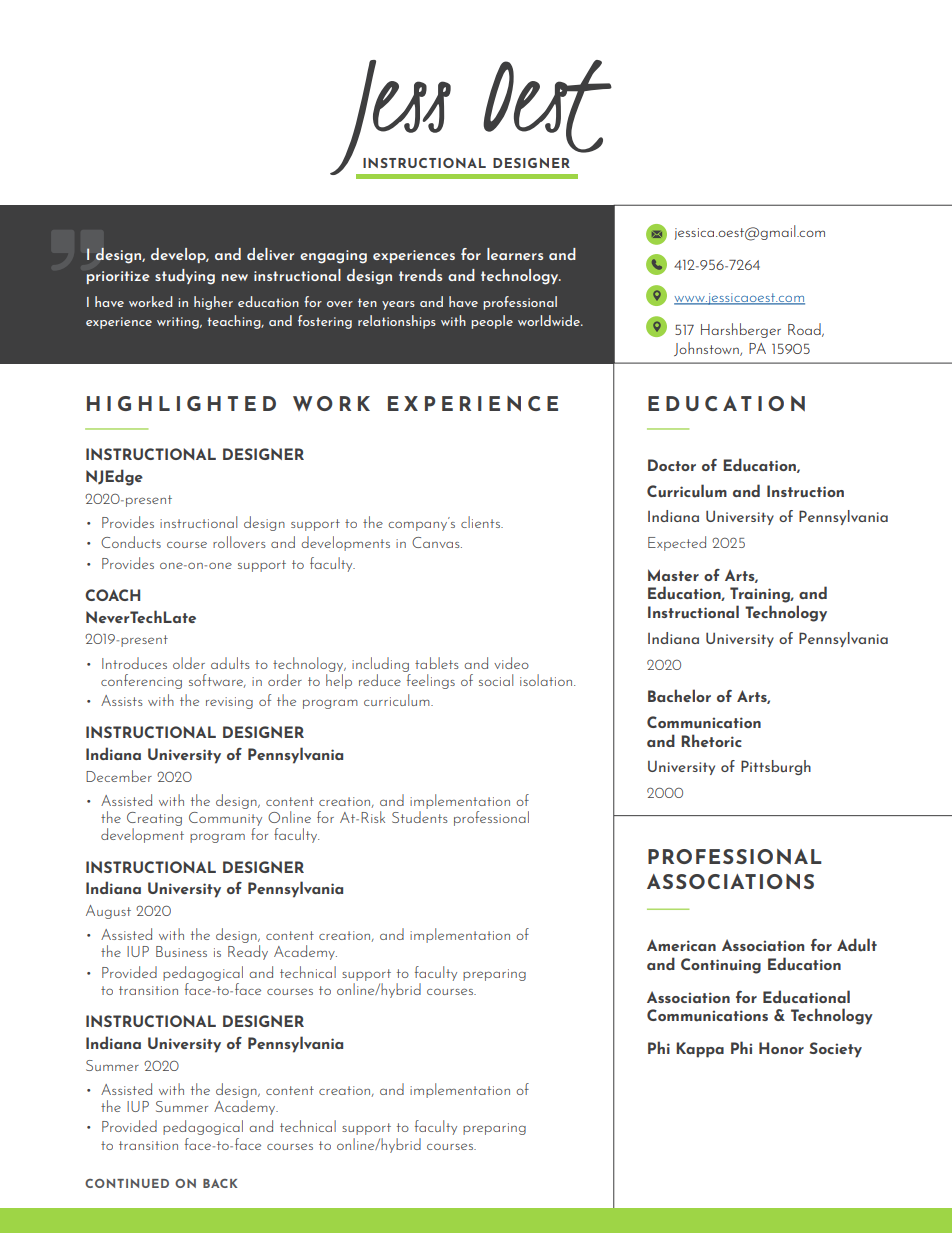  I want to click on video, so click(511, 663).
